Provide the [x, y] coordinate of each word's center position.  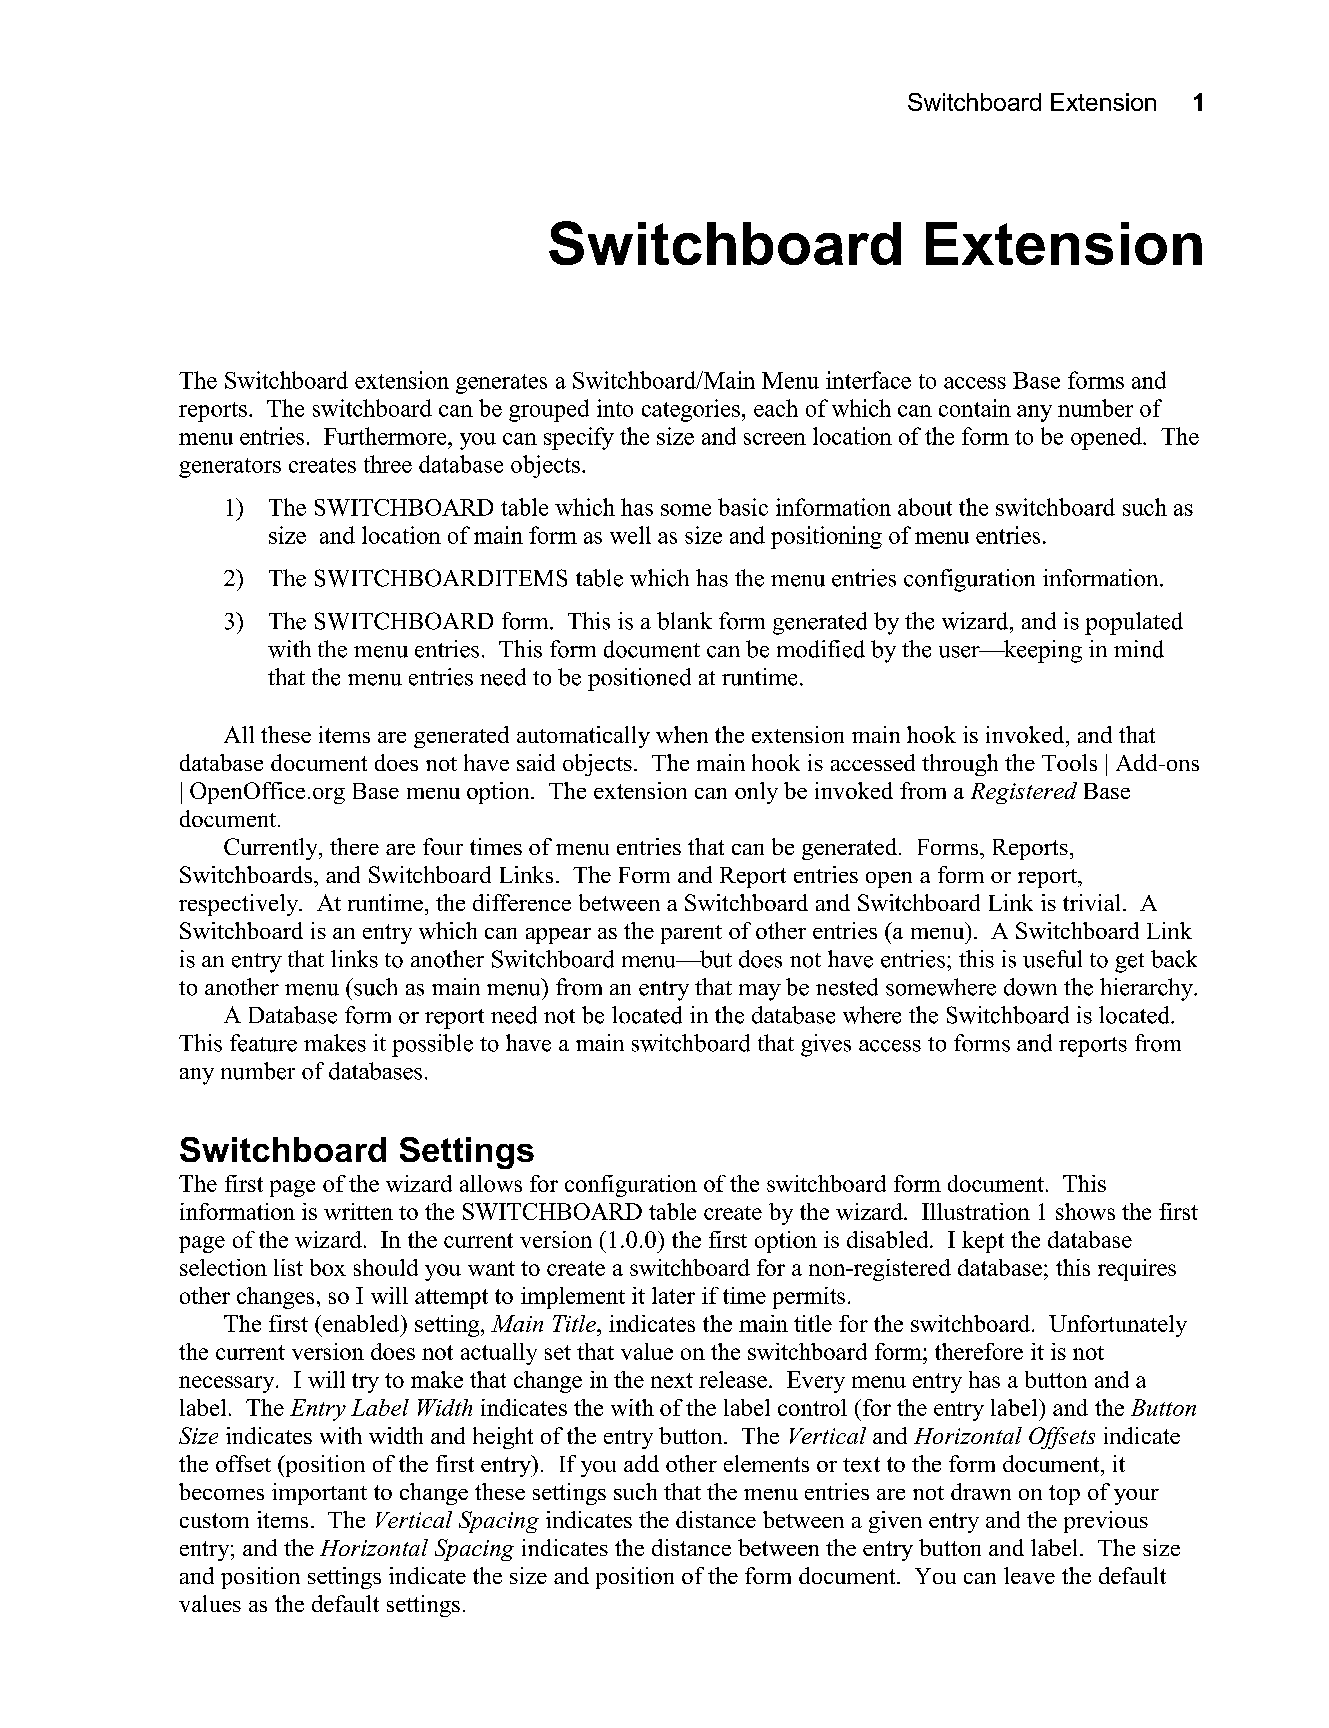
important [319, 1494]
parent [691, 934]
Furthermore [386, 436]
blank [684, 621]
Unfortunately [1118, 1326]
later [673, 1295]
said [536, 762]
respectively [240, 905]
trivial [1091, 902]
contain [975, 408]
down [1030, 987]
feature [263, 1043]
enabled [362, 1323]
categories [691, 410]
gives [826, 1045]
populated [1134, 623]
